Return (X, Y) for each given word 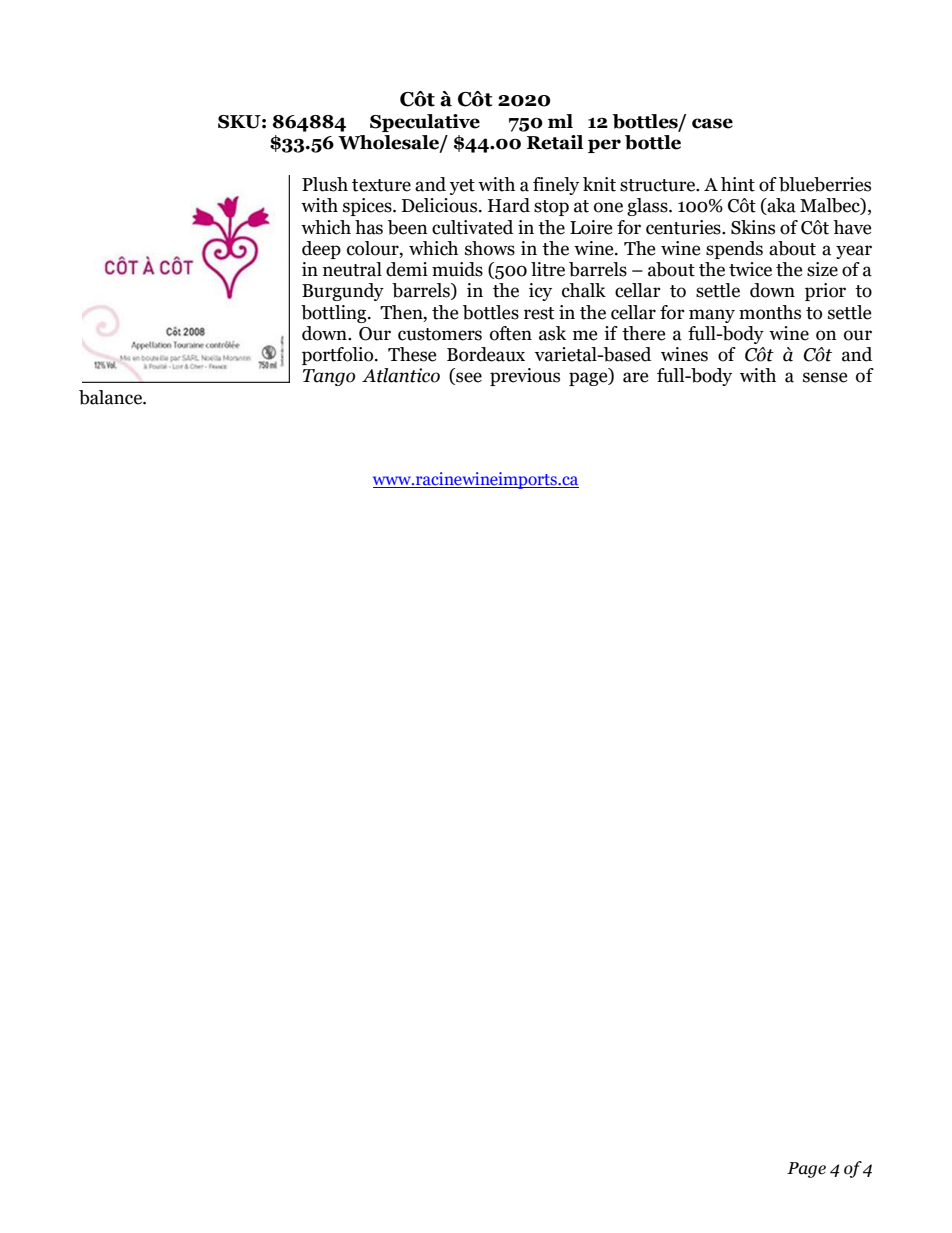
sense (825, 377)
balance (111, 397)
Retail (555, 142)
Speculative (425, 123)
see (468, 378)
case (712, 123)
